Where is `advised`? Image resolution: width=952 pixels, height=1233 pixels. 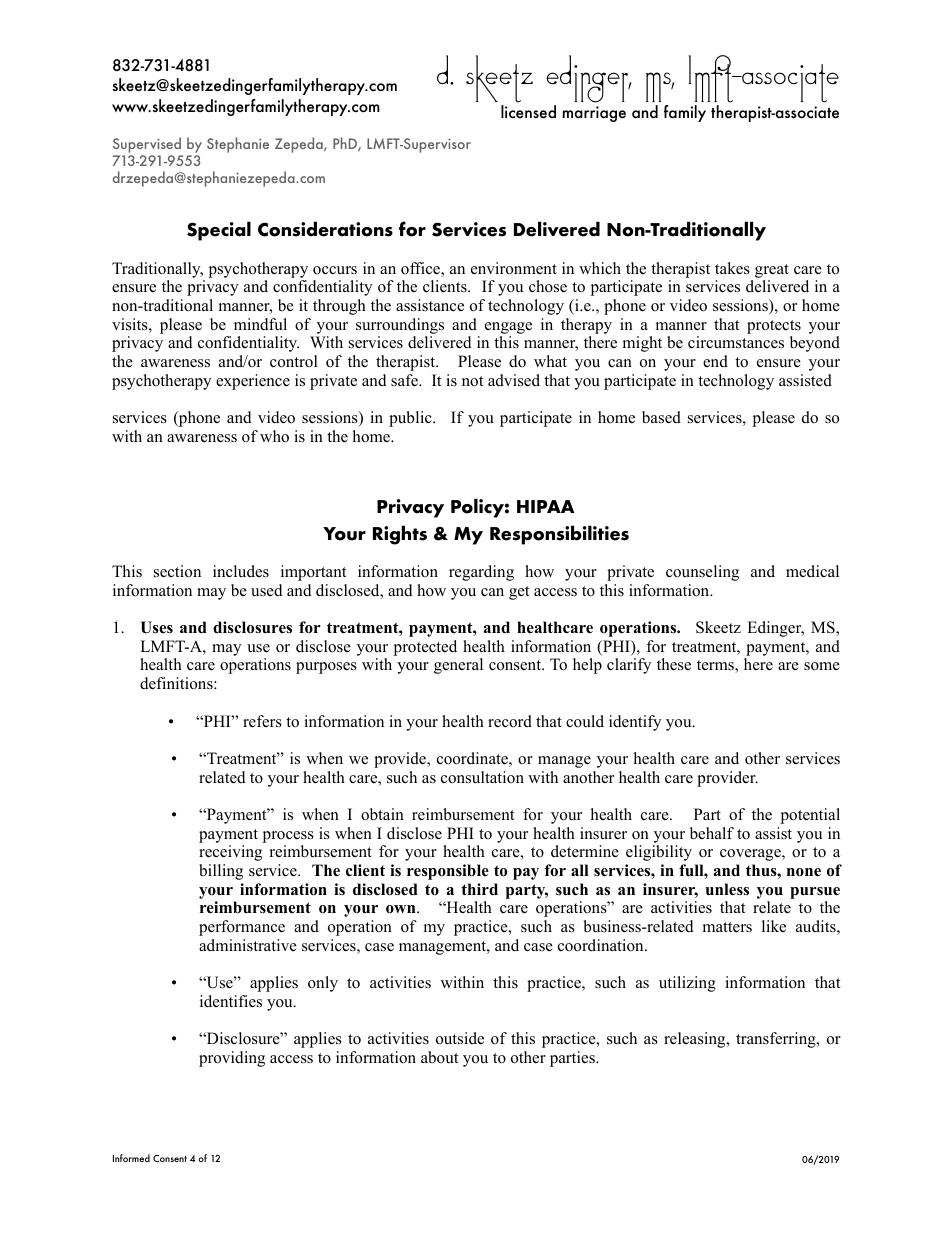
advised is located at coordinates (514, 380).
